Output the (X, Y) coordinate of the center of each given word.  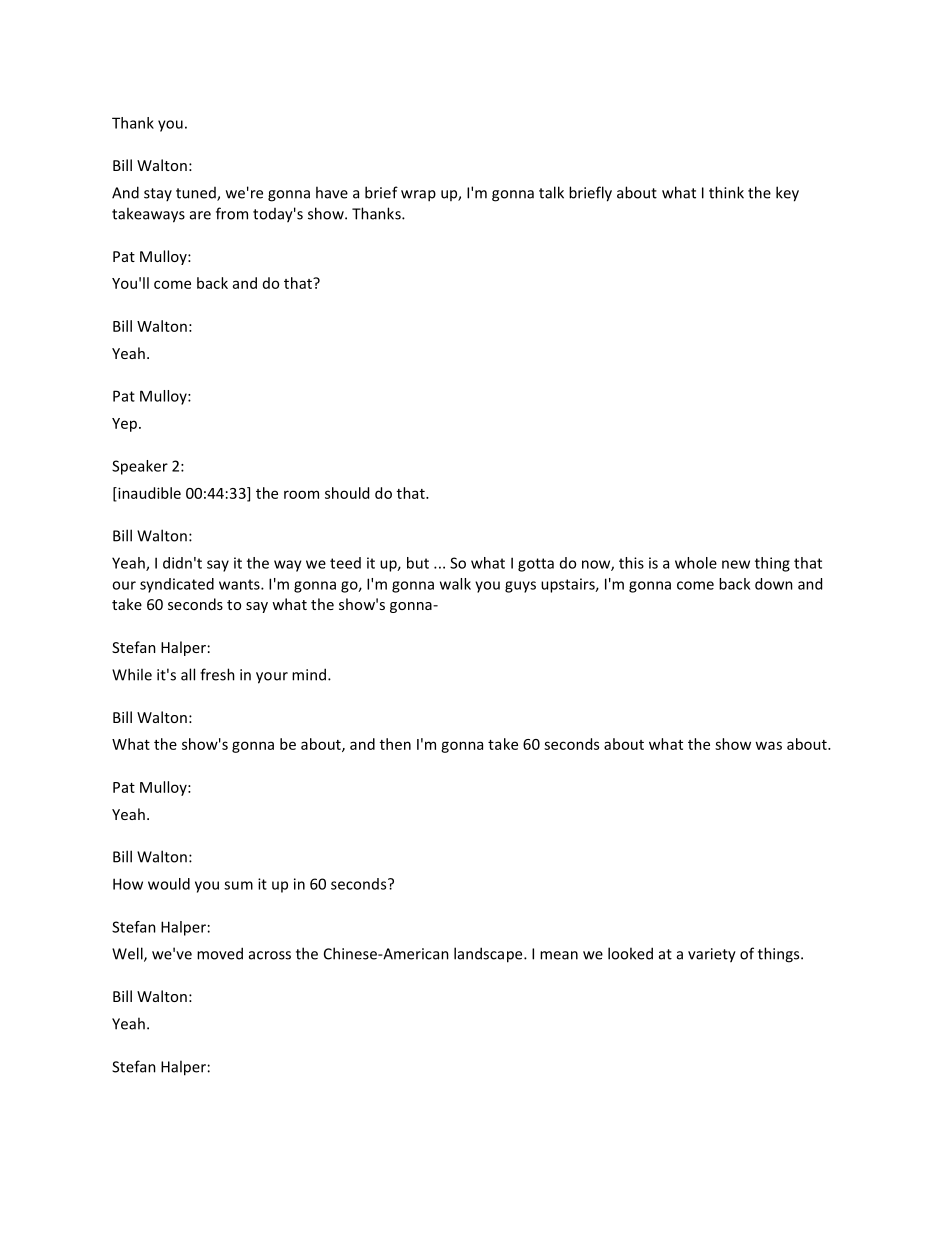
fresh (217, 674)
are (200, 215)
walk (455, 584)
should (347, 493)
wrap (418, 196)
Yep (124, 425)
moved (220, 953)
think (726, 192)
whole (696, 563)
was (768, 745)
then (395, 744)
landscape (489, 955)
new (736, 564)
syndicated (177, 585)
